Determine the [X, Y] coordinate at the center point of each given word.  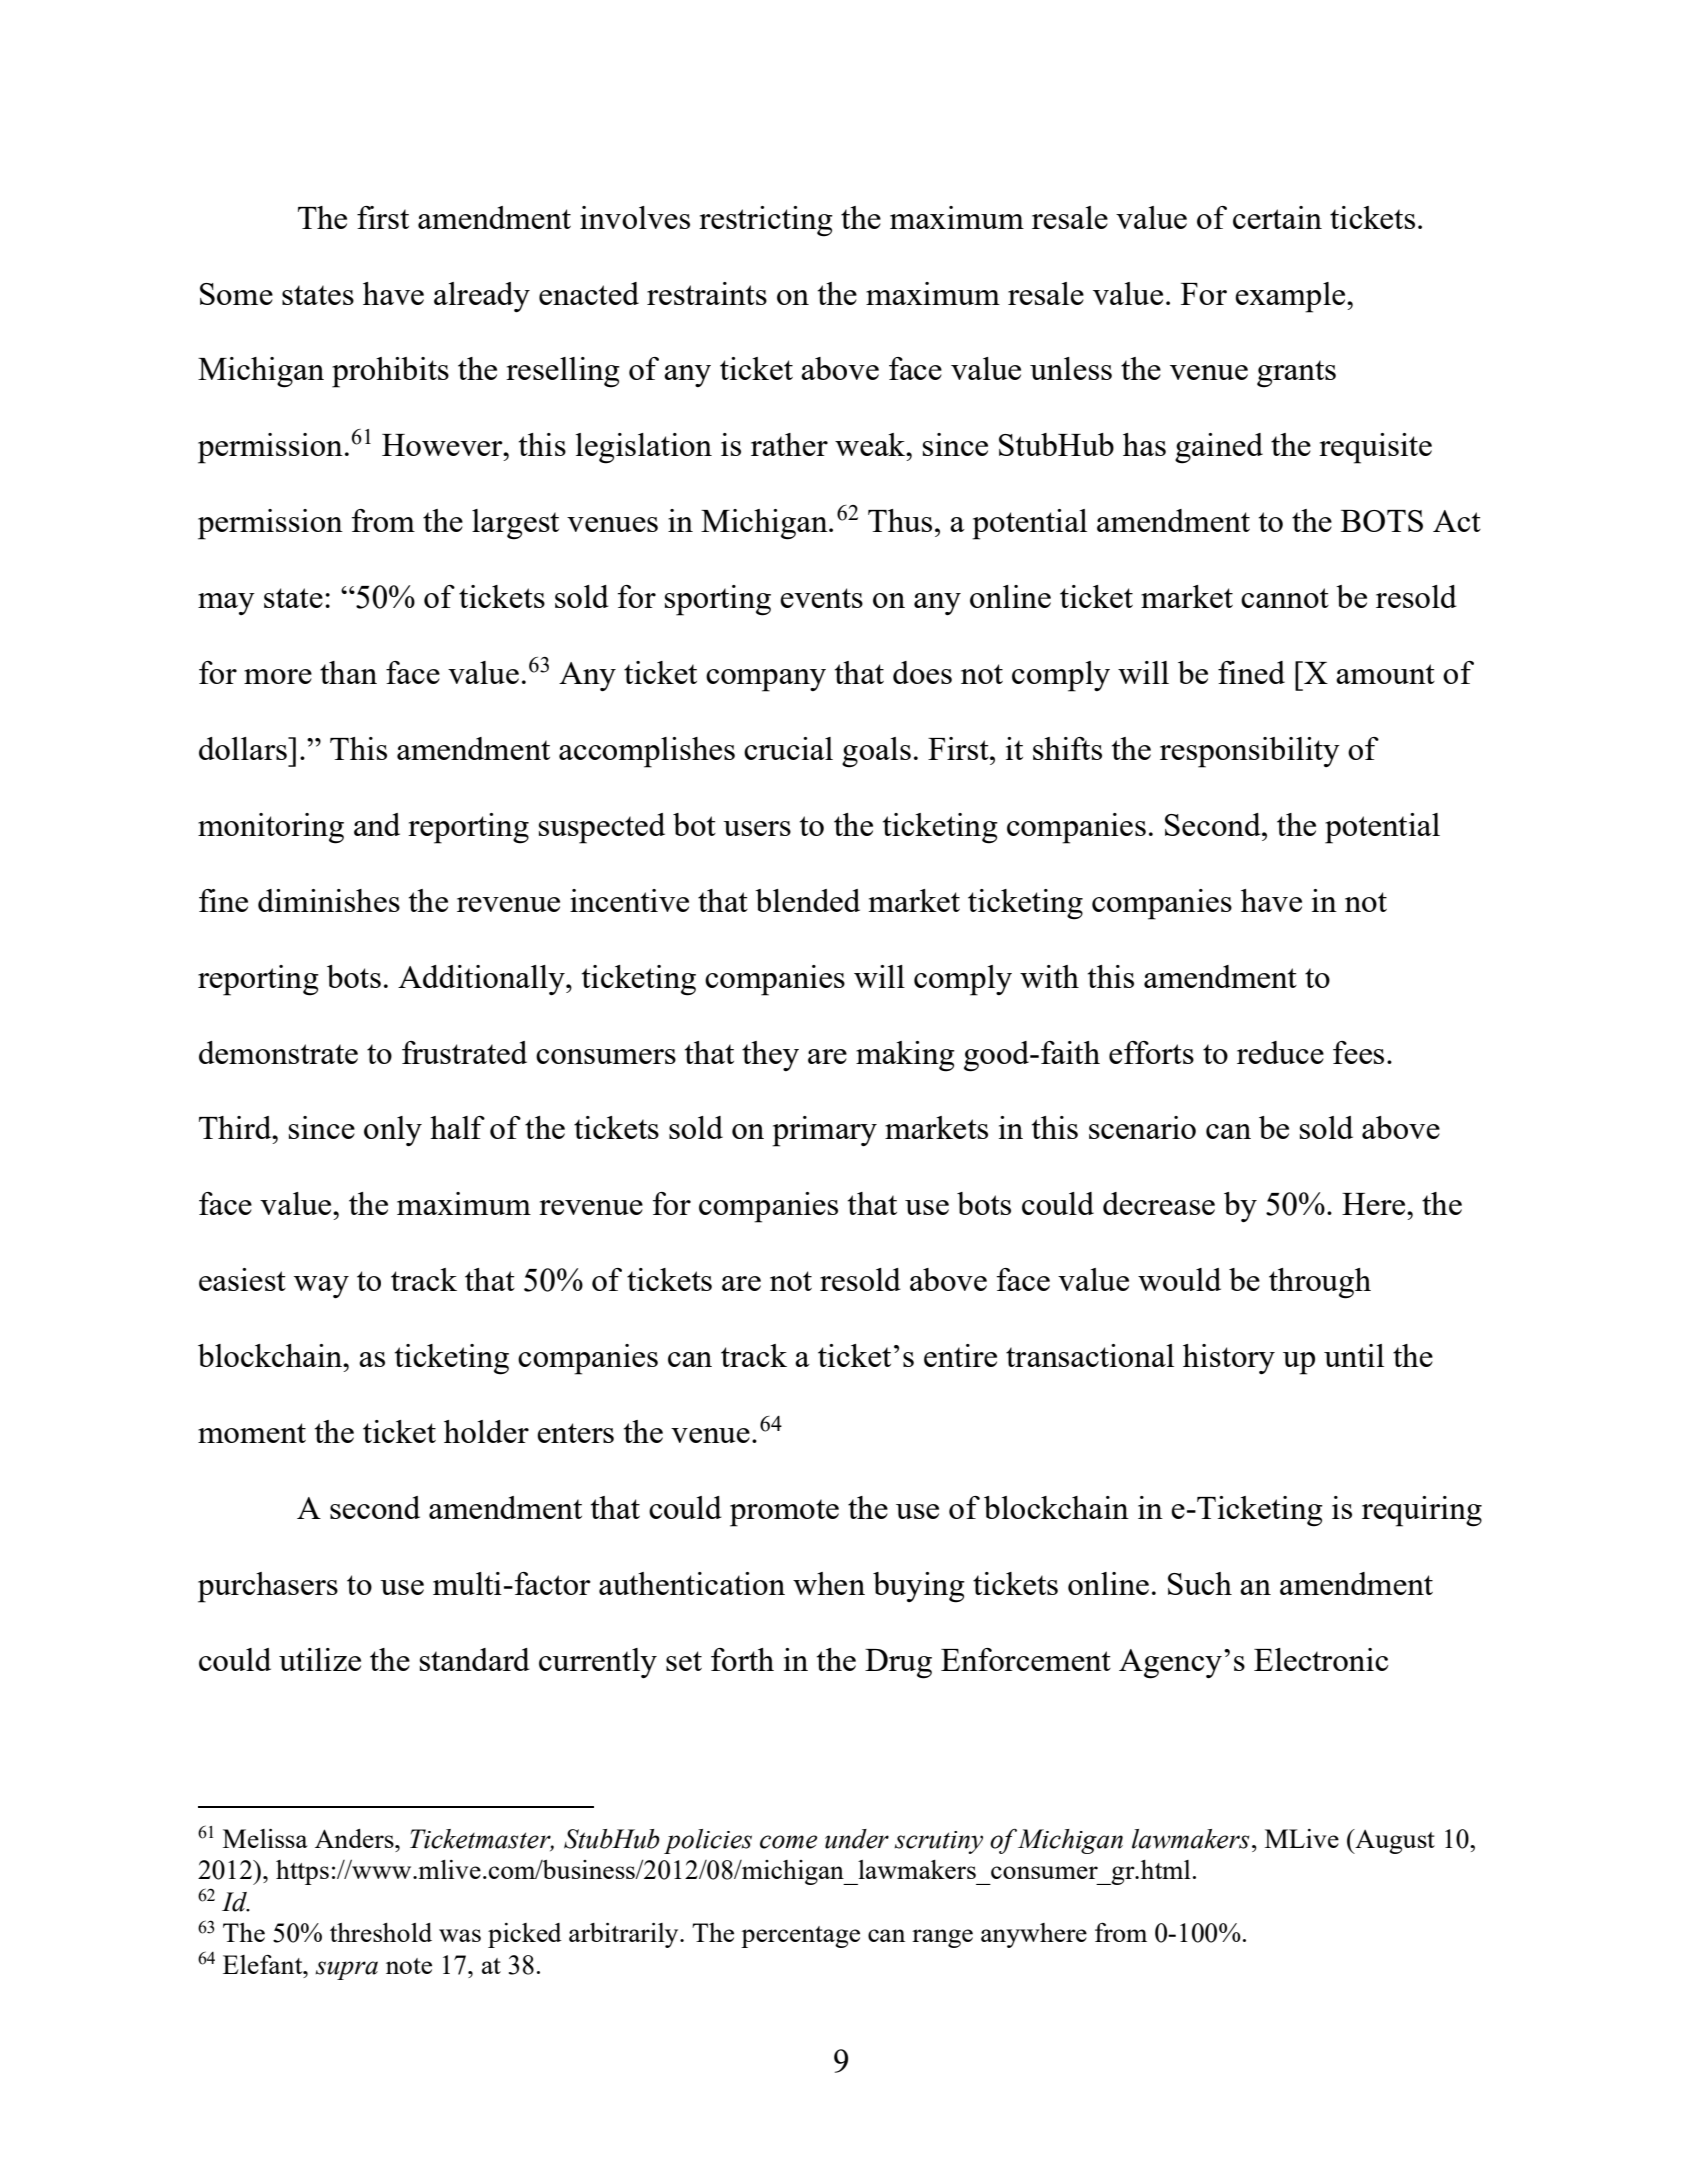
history [1229, 1359]
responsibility [1250, 752]
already [482, 297]
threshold [381, 1932]
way [321, 1287]
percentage [800, 1937]
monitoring [271, 828]
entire [960, 1355]
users [757, 828]
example [1291, 297]
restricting [766, 221]
